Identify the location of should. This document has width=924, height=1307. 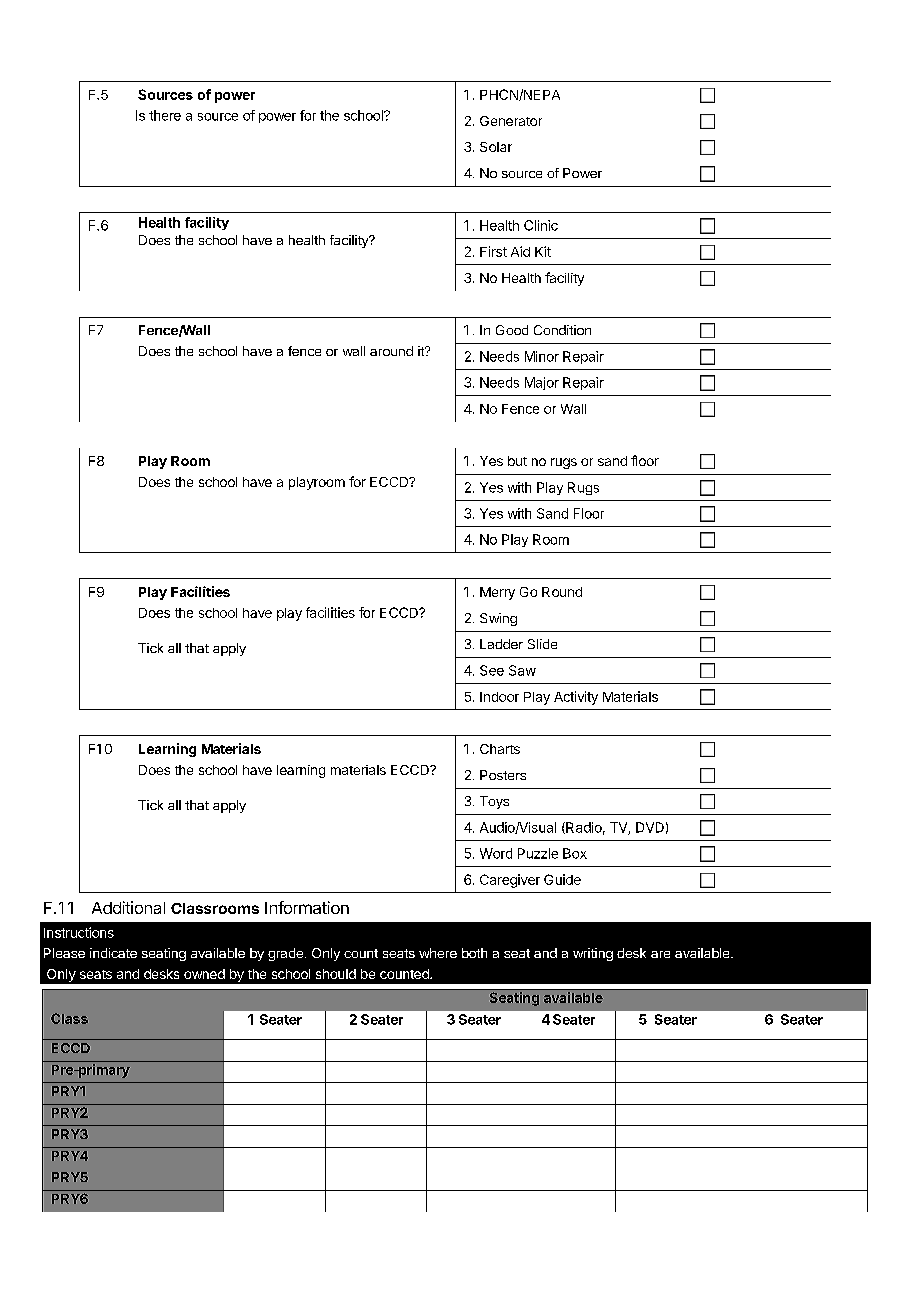
(336, 974).
